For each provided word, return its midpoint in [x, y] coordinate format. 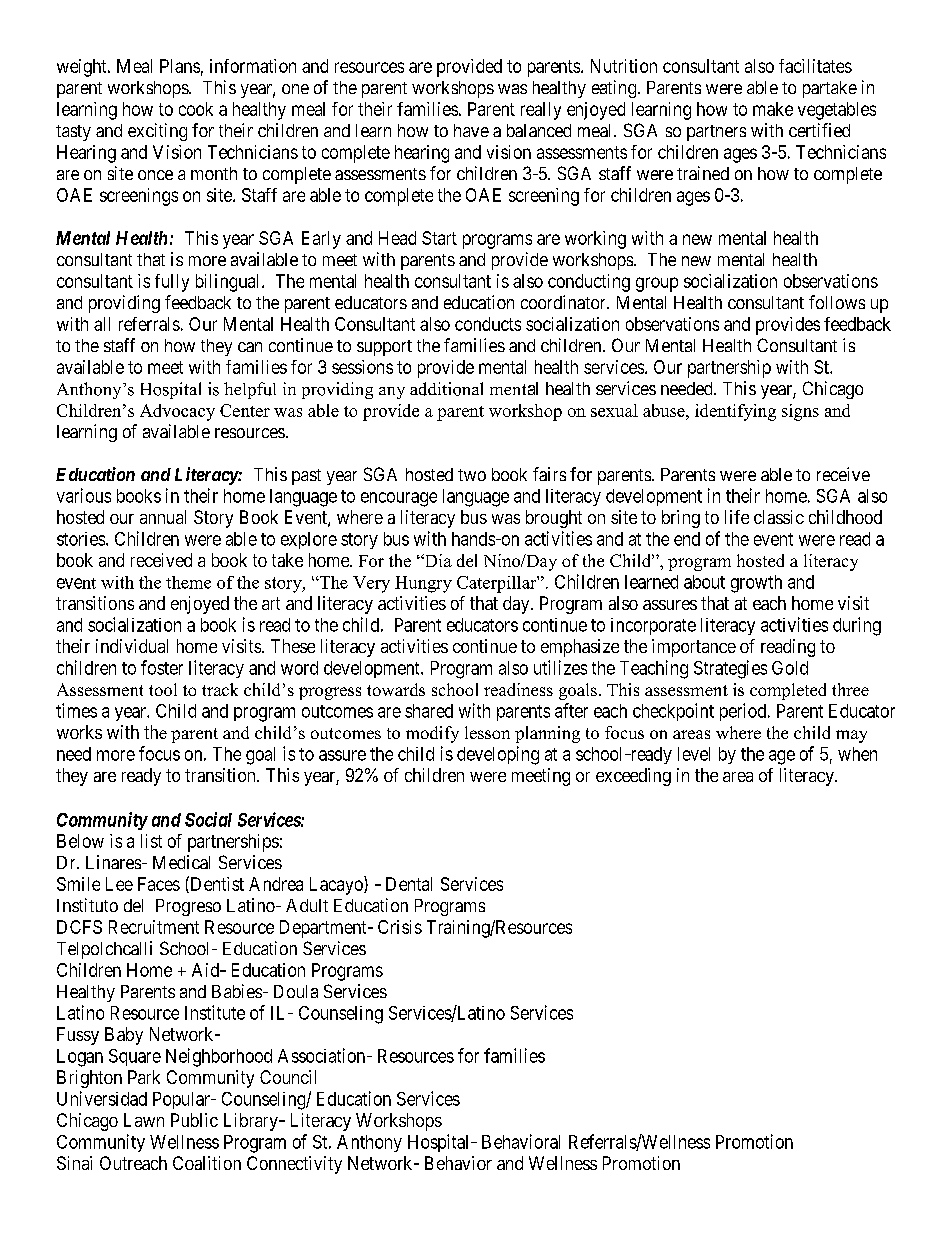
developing [498, 755]
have [471, 130]
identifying [735, 412]
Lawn [144, 1120]
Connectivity [294, 1165]
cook [196, 109]
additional [446, 389]
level [694, 754]
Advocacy [177, 412]
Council [288, 1077]
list [151, 841]
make [773, 109]
